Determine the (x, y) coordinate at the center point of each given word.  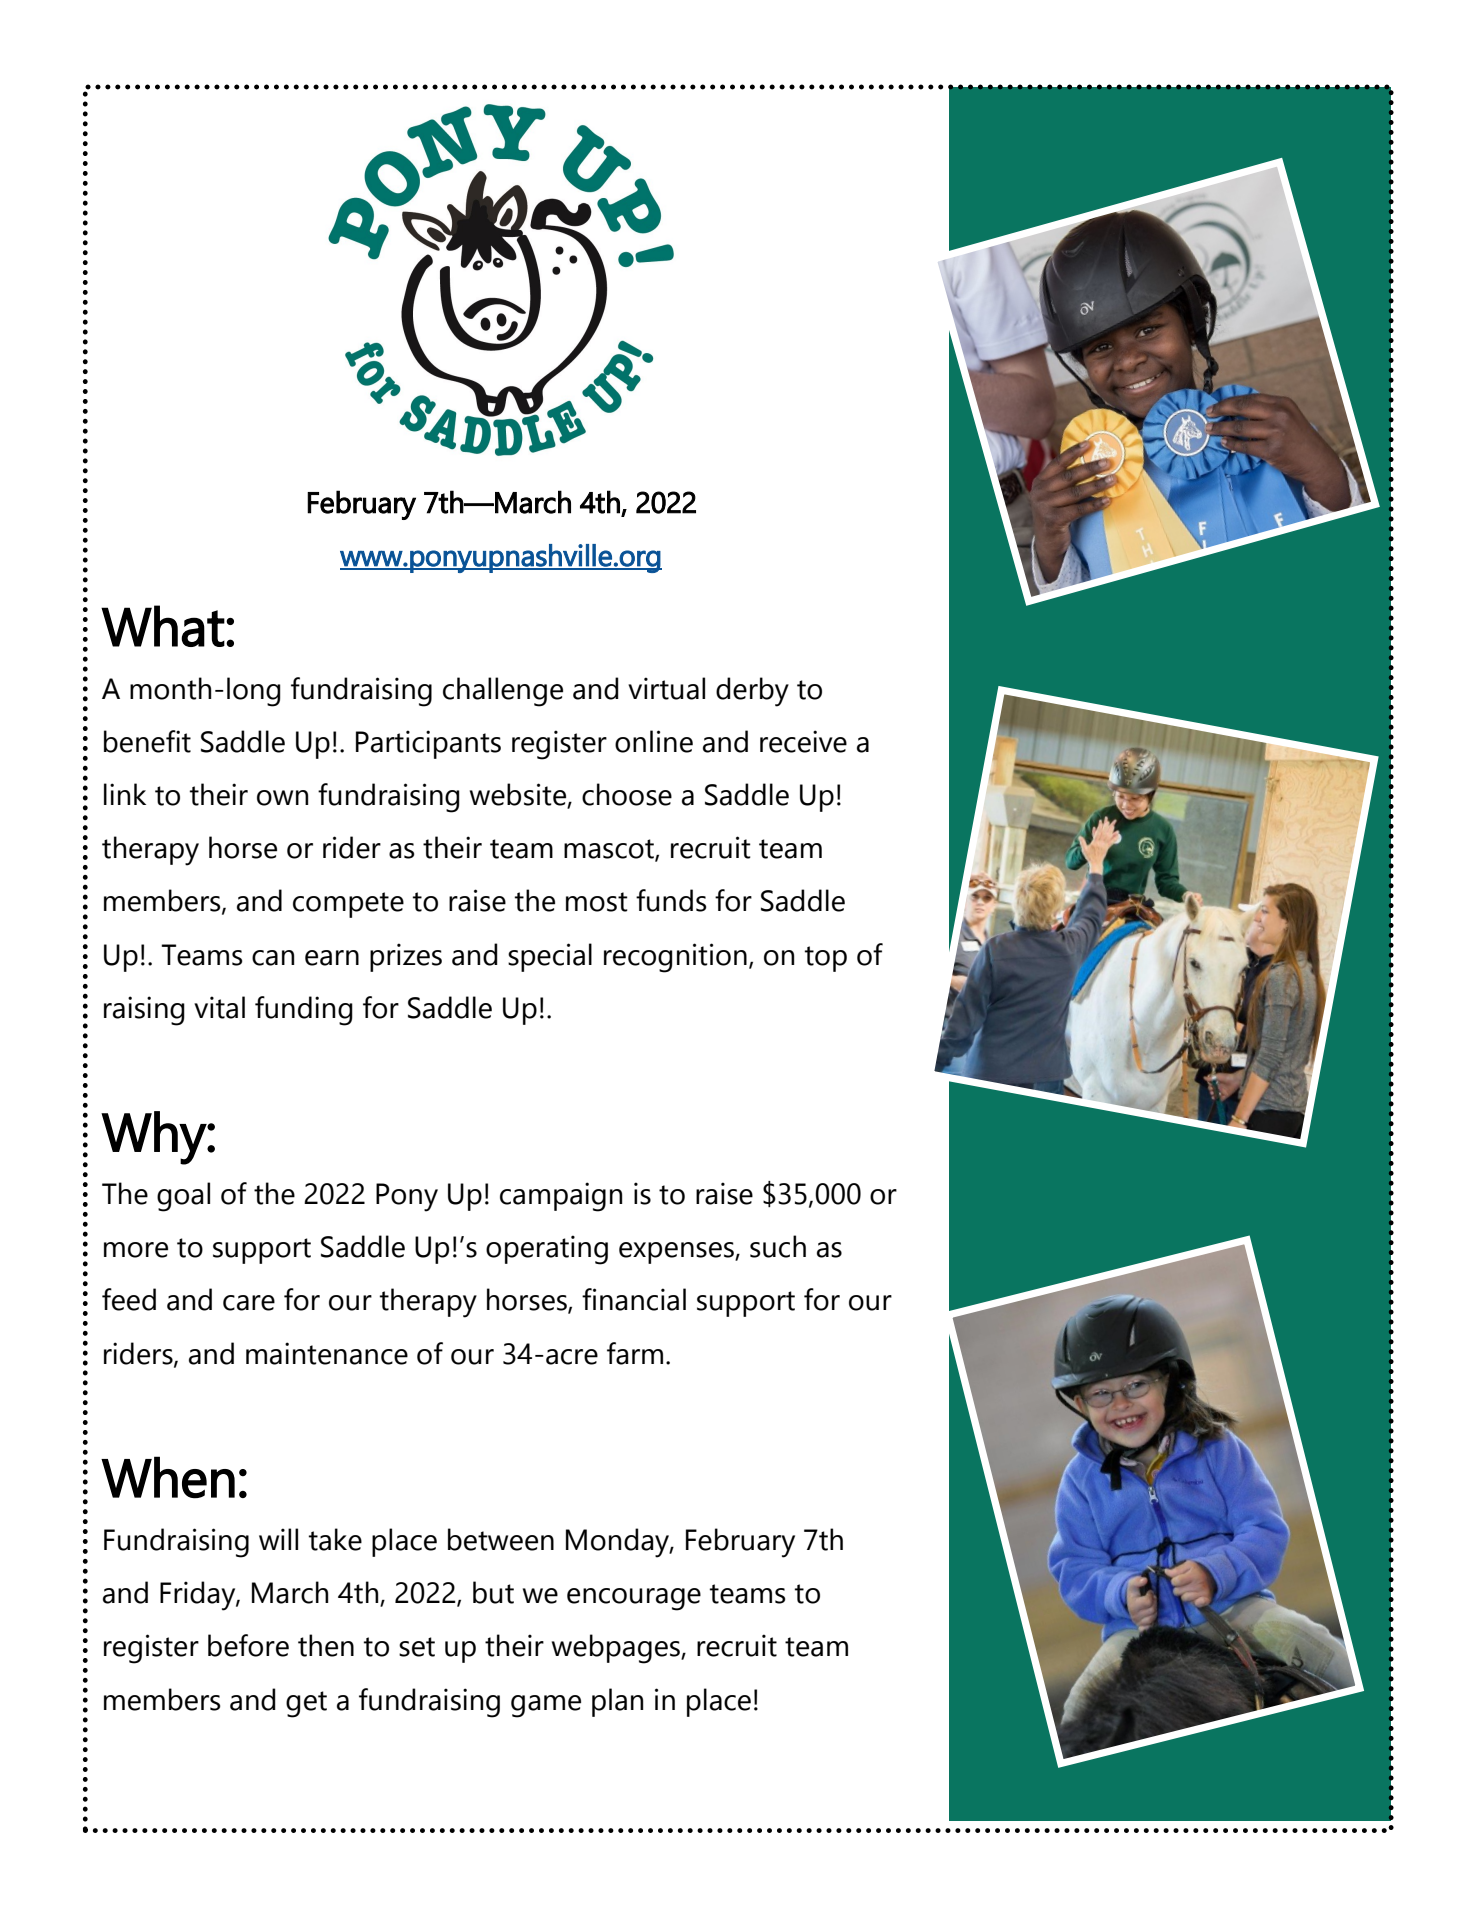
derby (752, 692)
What (163, 626)
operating (547, 1250)
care (249, 1303)
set (417, 1647)
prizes (406, 957)
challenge (503, 692)
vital (219, 1007)
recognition (675, 958)
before (248, 1645)
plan (617, 1702)
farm (635, 1353)
